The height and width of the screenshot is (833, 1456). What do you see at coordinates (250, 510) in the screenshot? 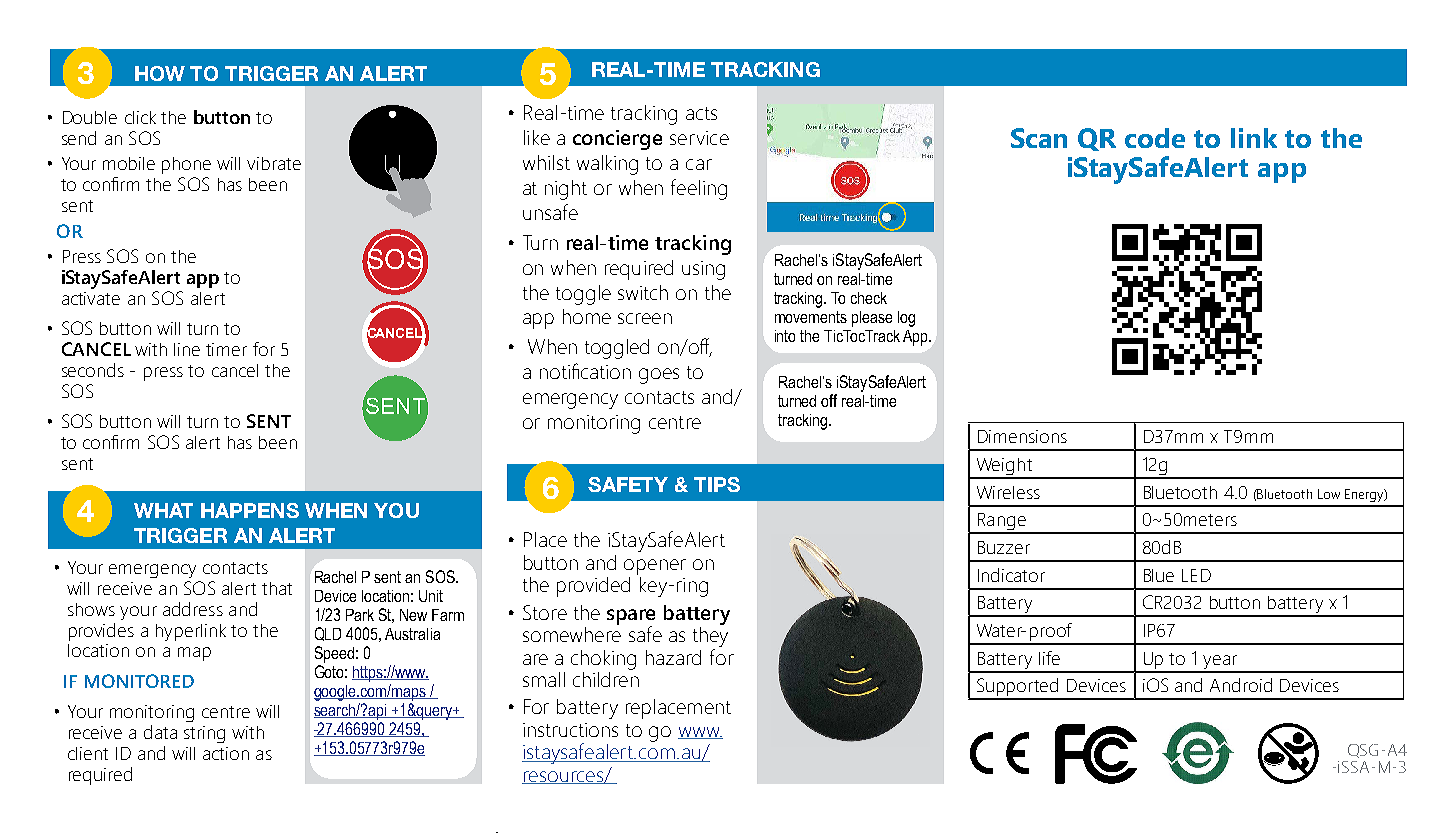
I see `HAPPENS` at bounding box center [250, 510].
